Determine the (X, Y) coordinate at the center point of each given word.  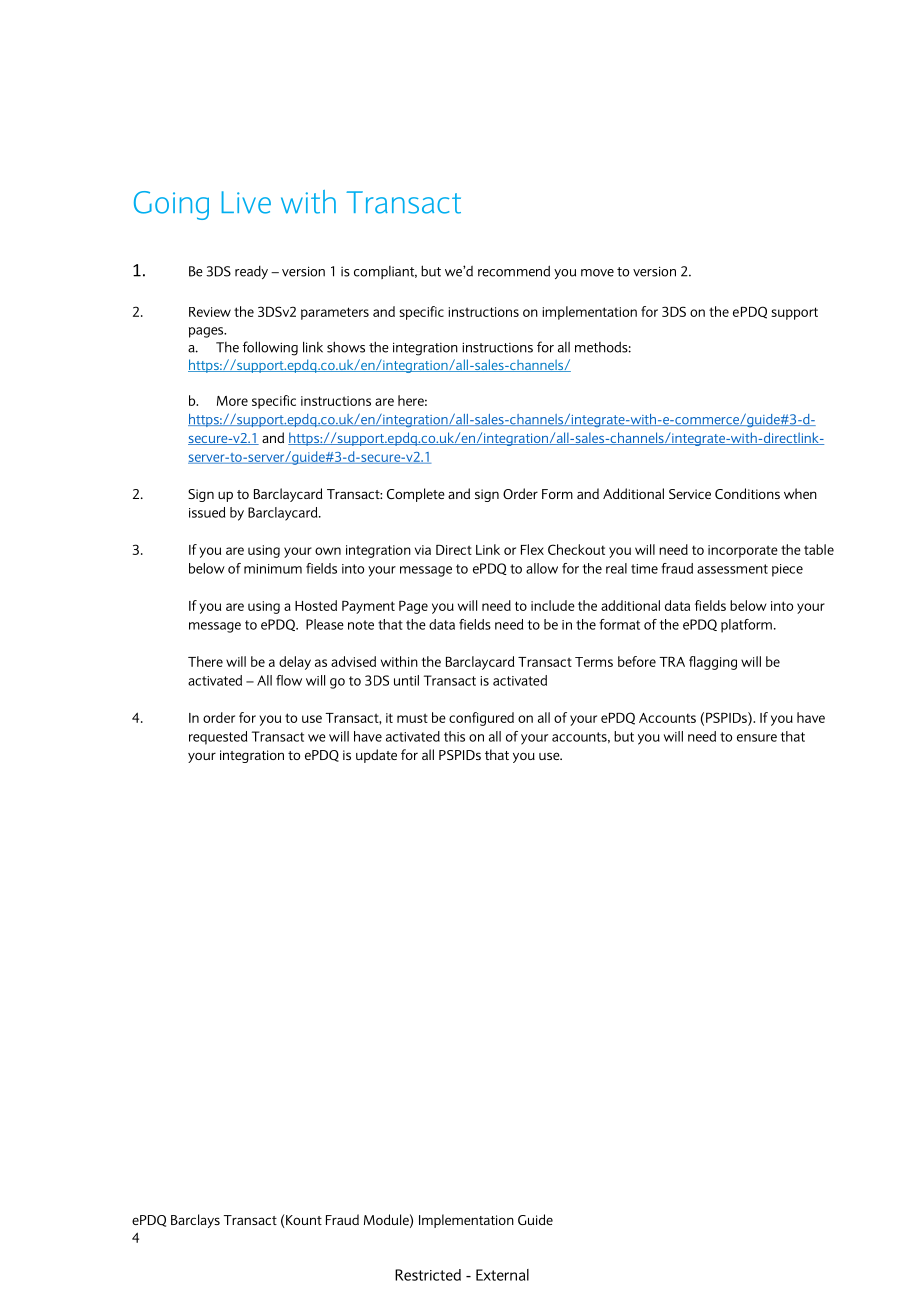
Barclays (195, 1221)
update (376, 756)
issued (207, 512)
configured (481, 719)
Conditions (747, 493)
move (597, 273)
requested (218, 738)
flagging (713, 663)
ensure (757, 738)
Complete (416, 495)
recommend (514, 271)
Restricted (428, 1275)
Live (246, 202)
